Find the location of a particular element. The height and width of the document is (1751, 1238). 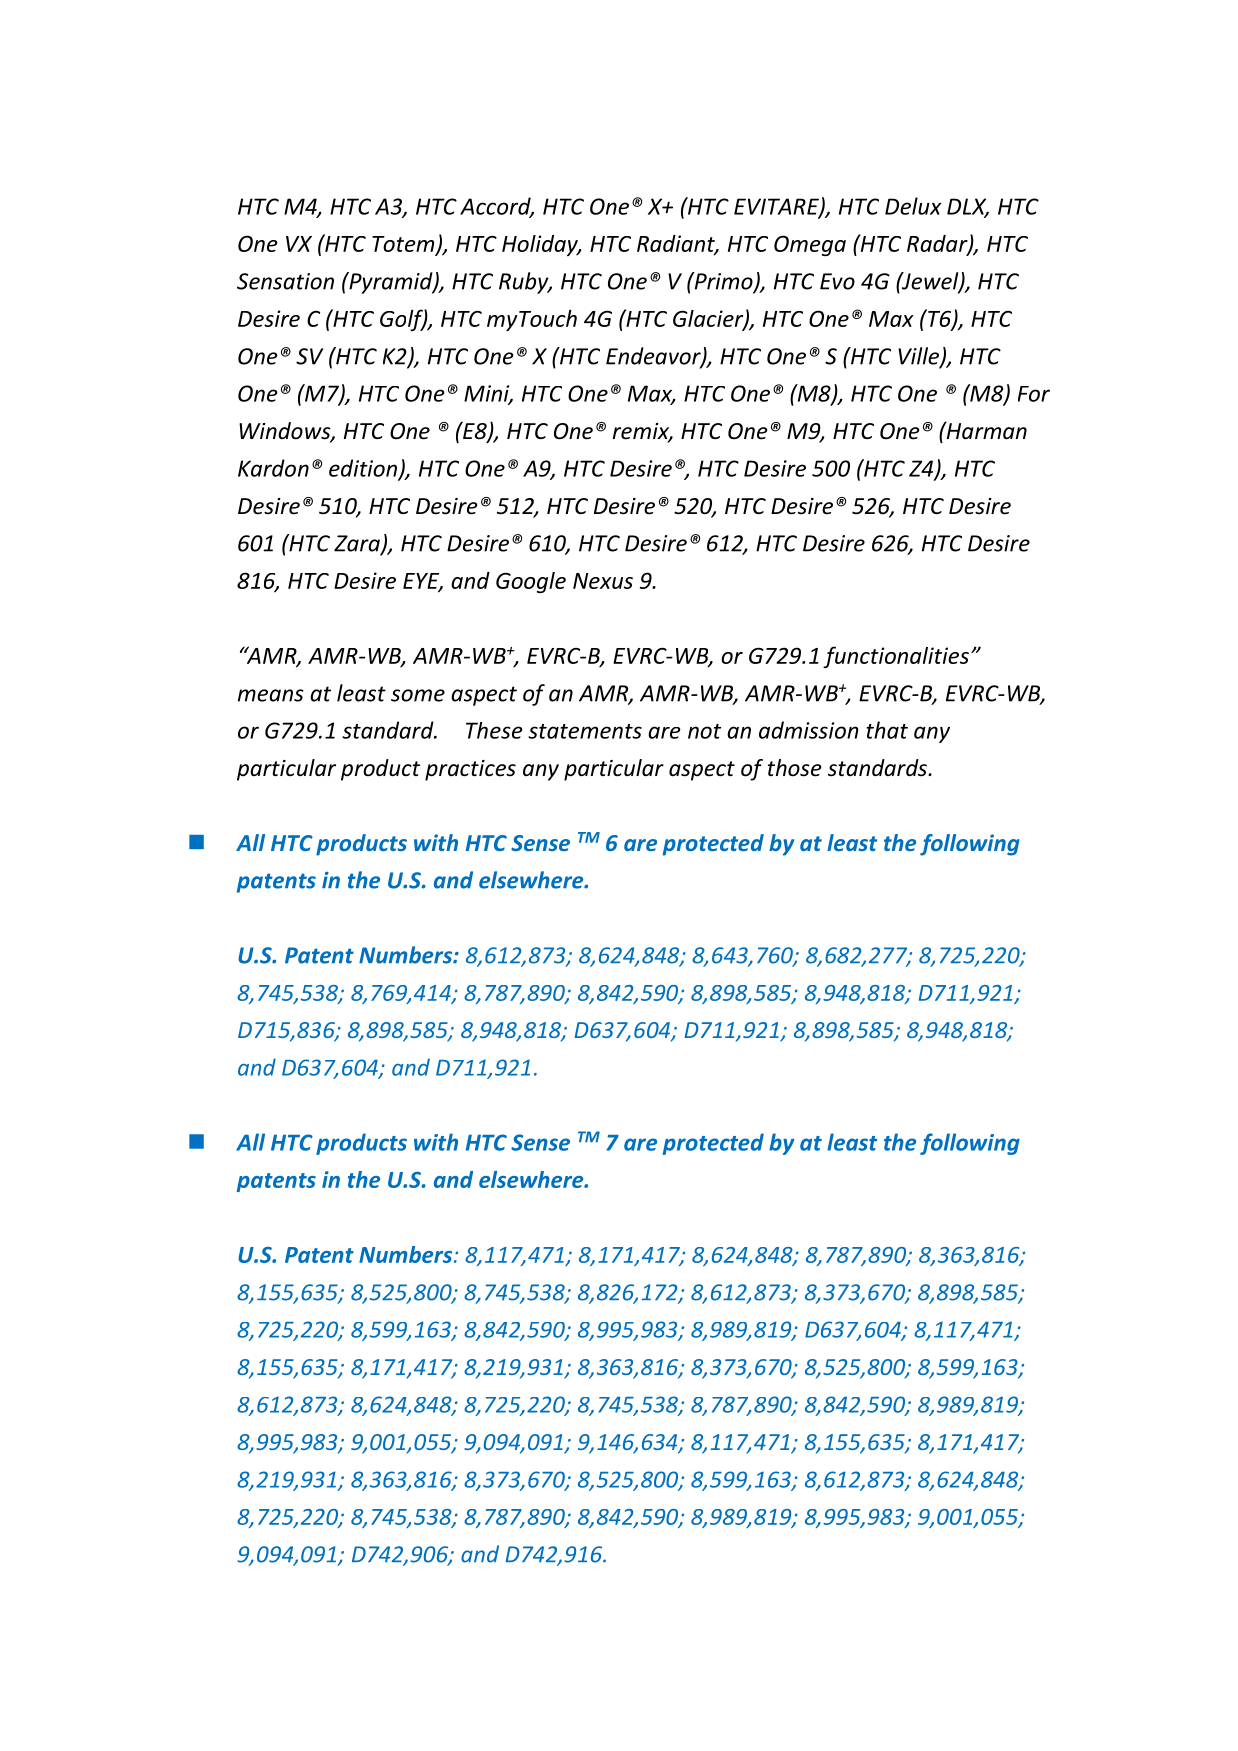

For is located at coordinates (1034, 394).
